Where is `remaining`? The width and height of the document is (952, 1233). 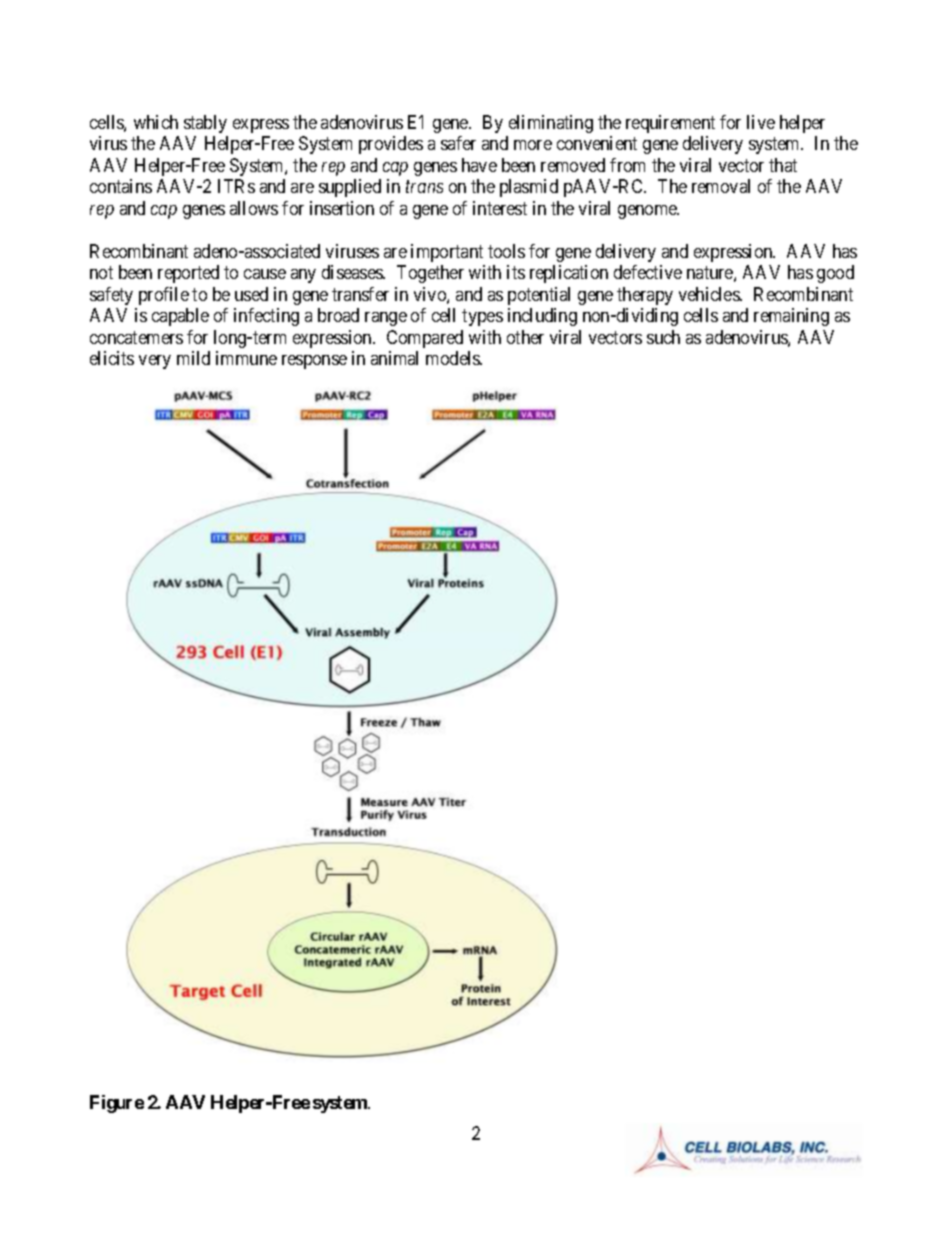
remaining is located at coordinates (791, 317).
